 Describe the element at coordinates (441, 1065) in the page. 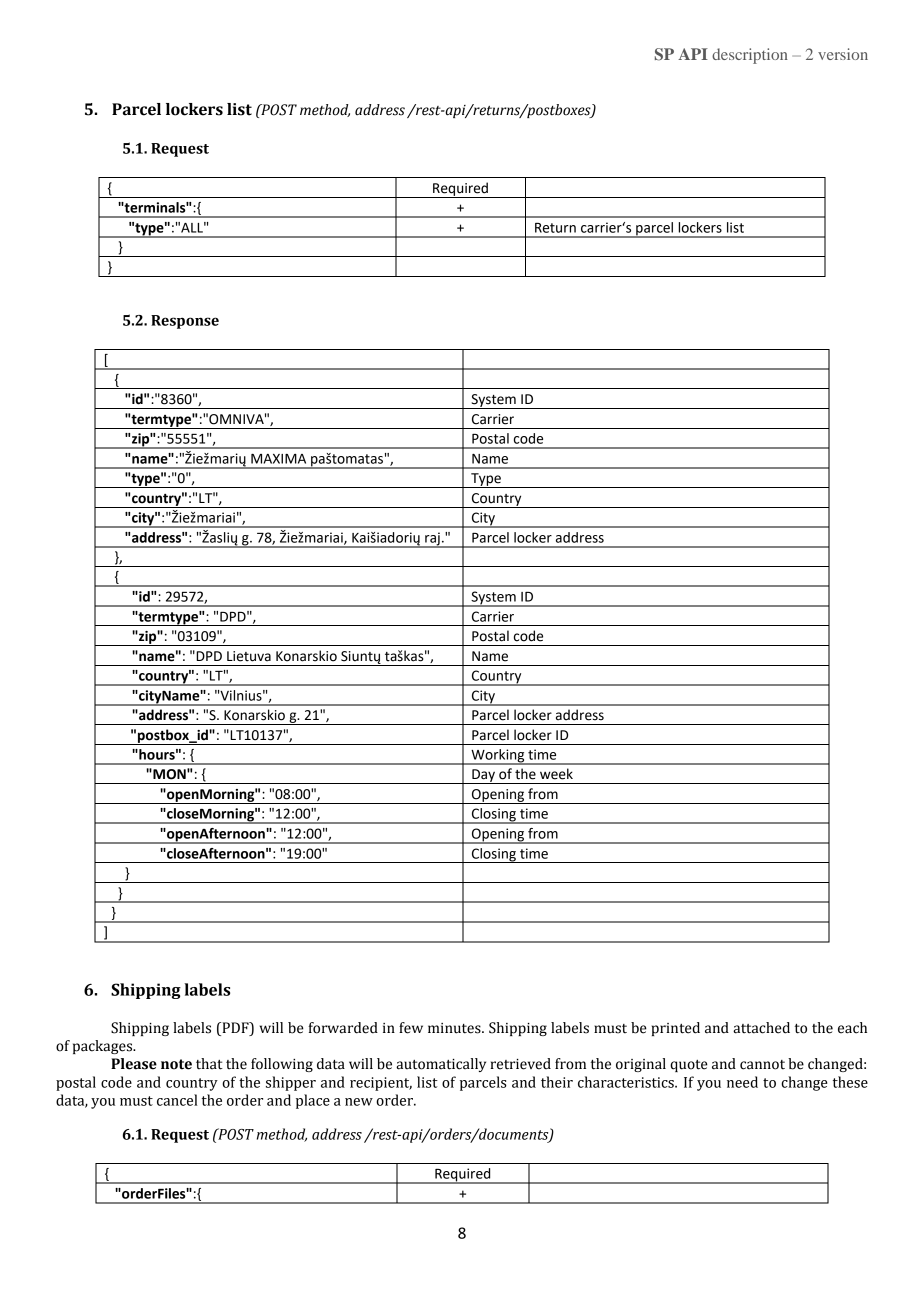

I see `automatically` at that location.
